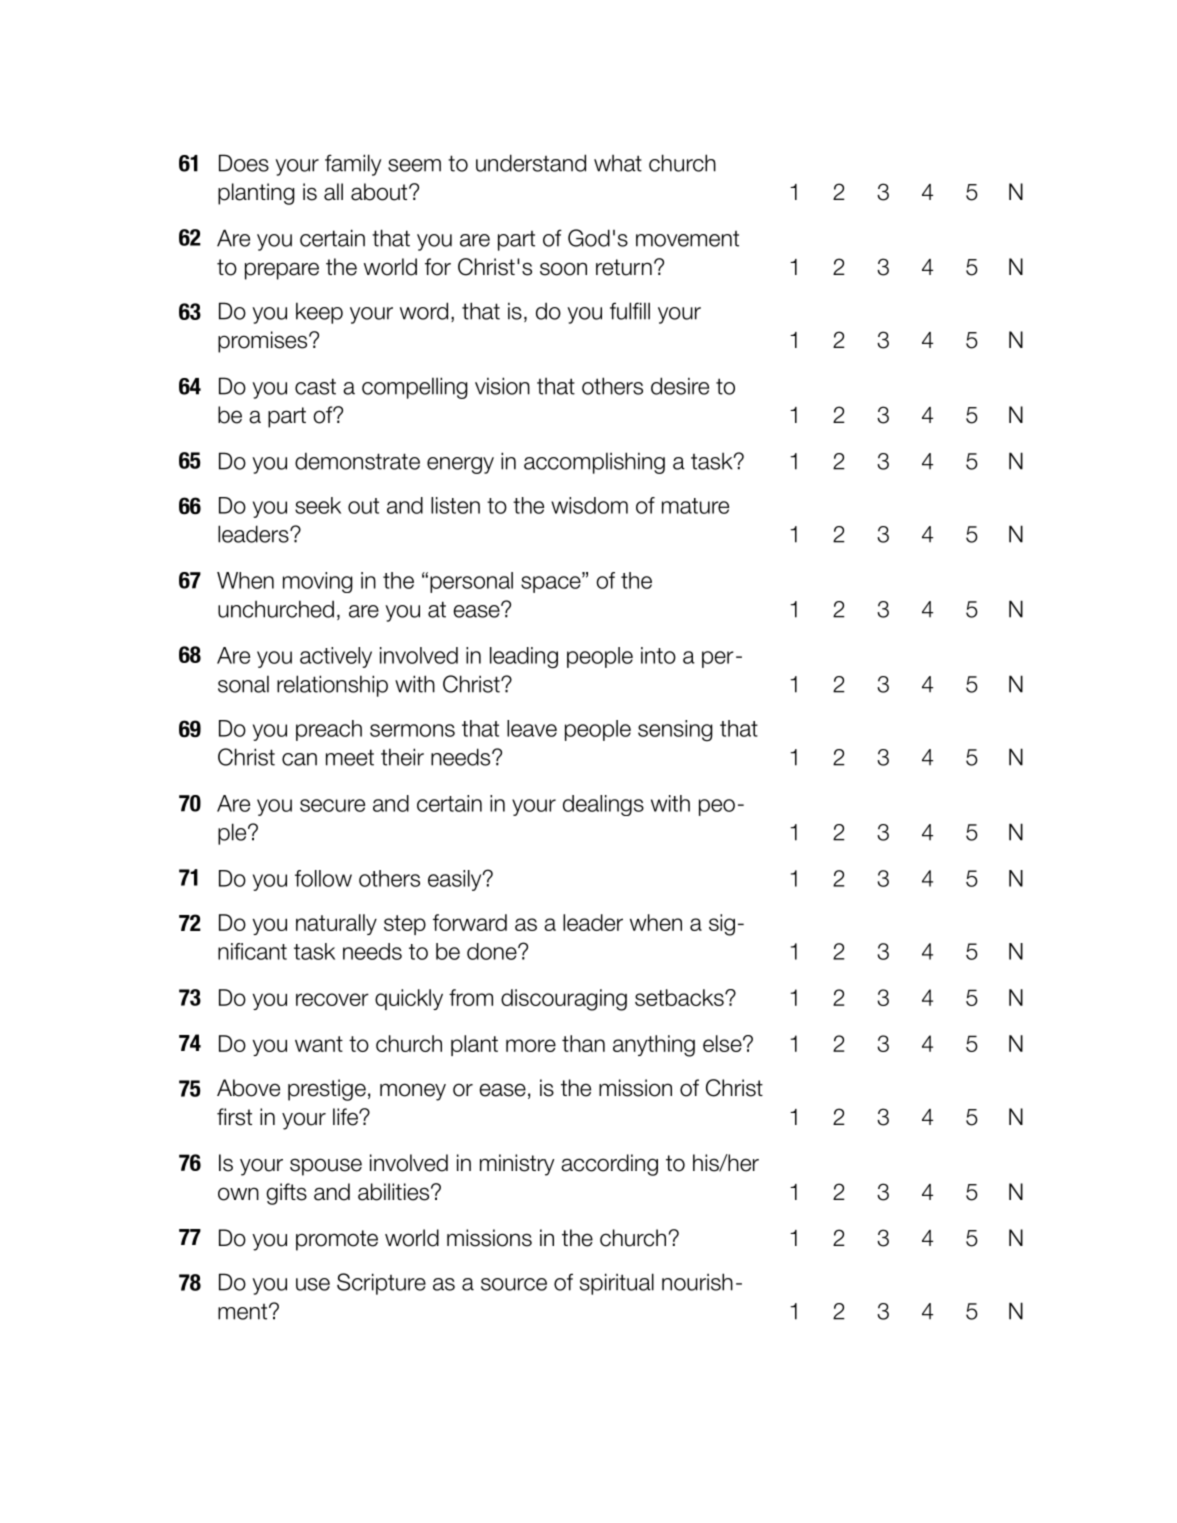 The height and width of the screenshot is (1523, 1177). What do you see at coordinates (675, 731) in the screenshot?
I see `sensing` at bounding box center [675, 731].
